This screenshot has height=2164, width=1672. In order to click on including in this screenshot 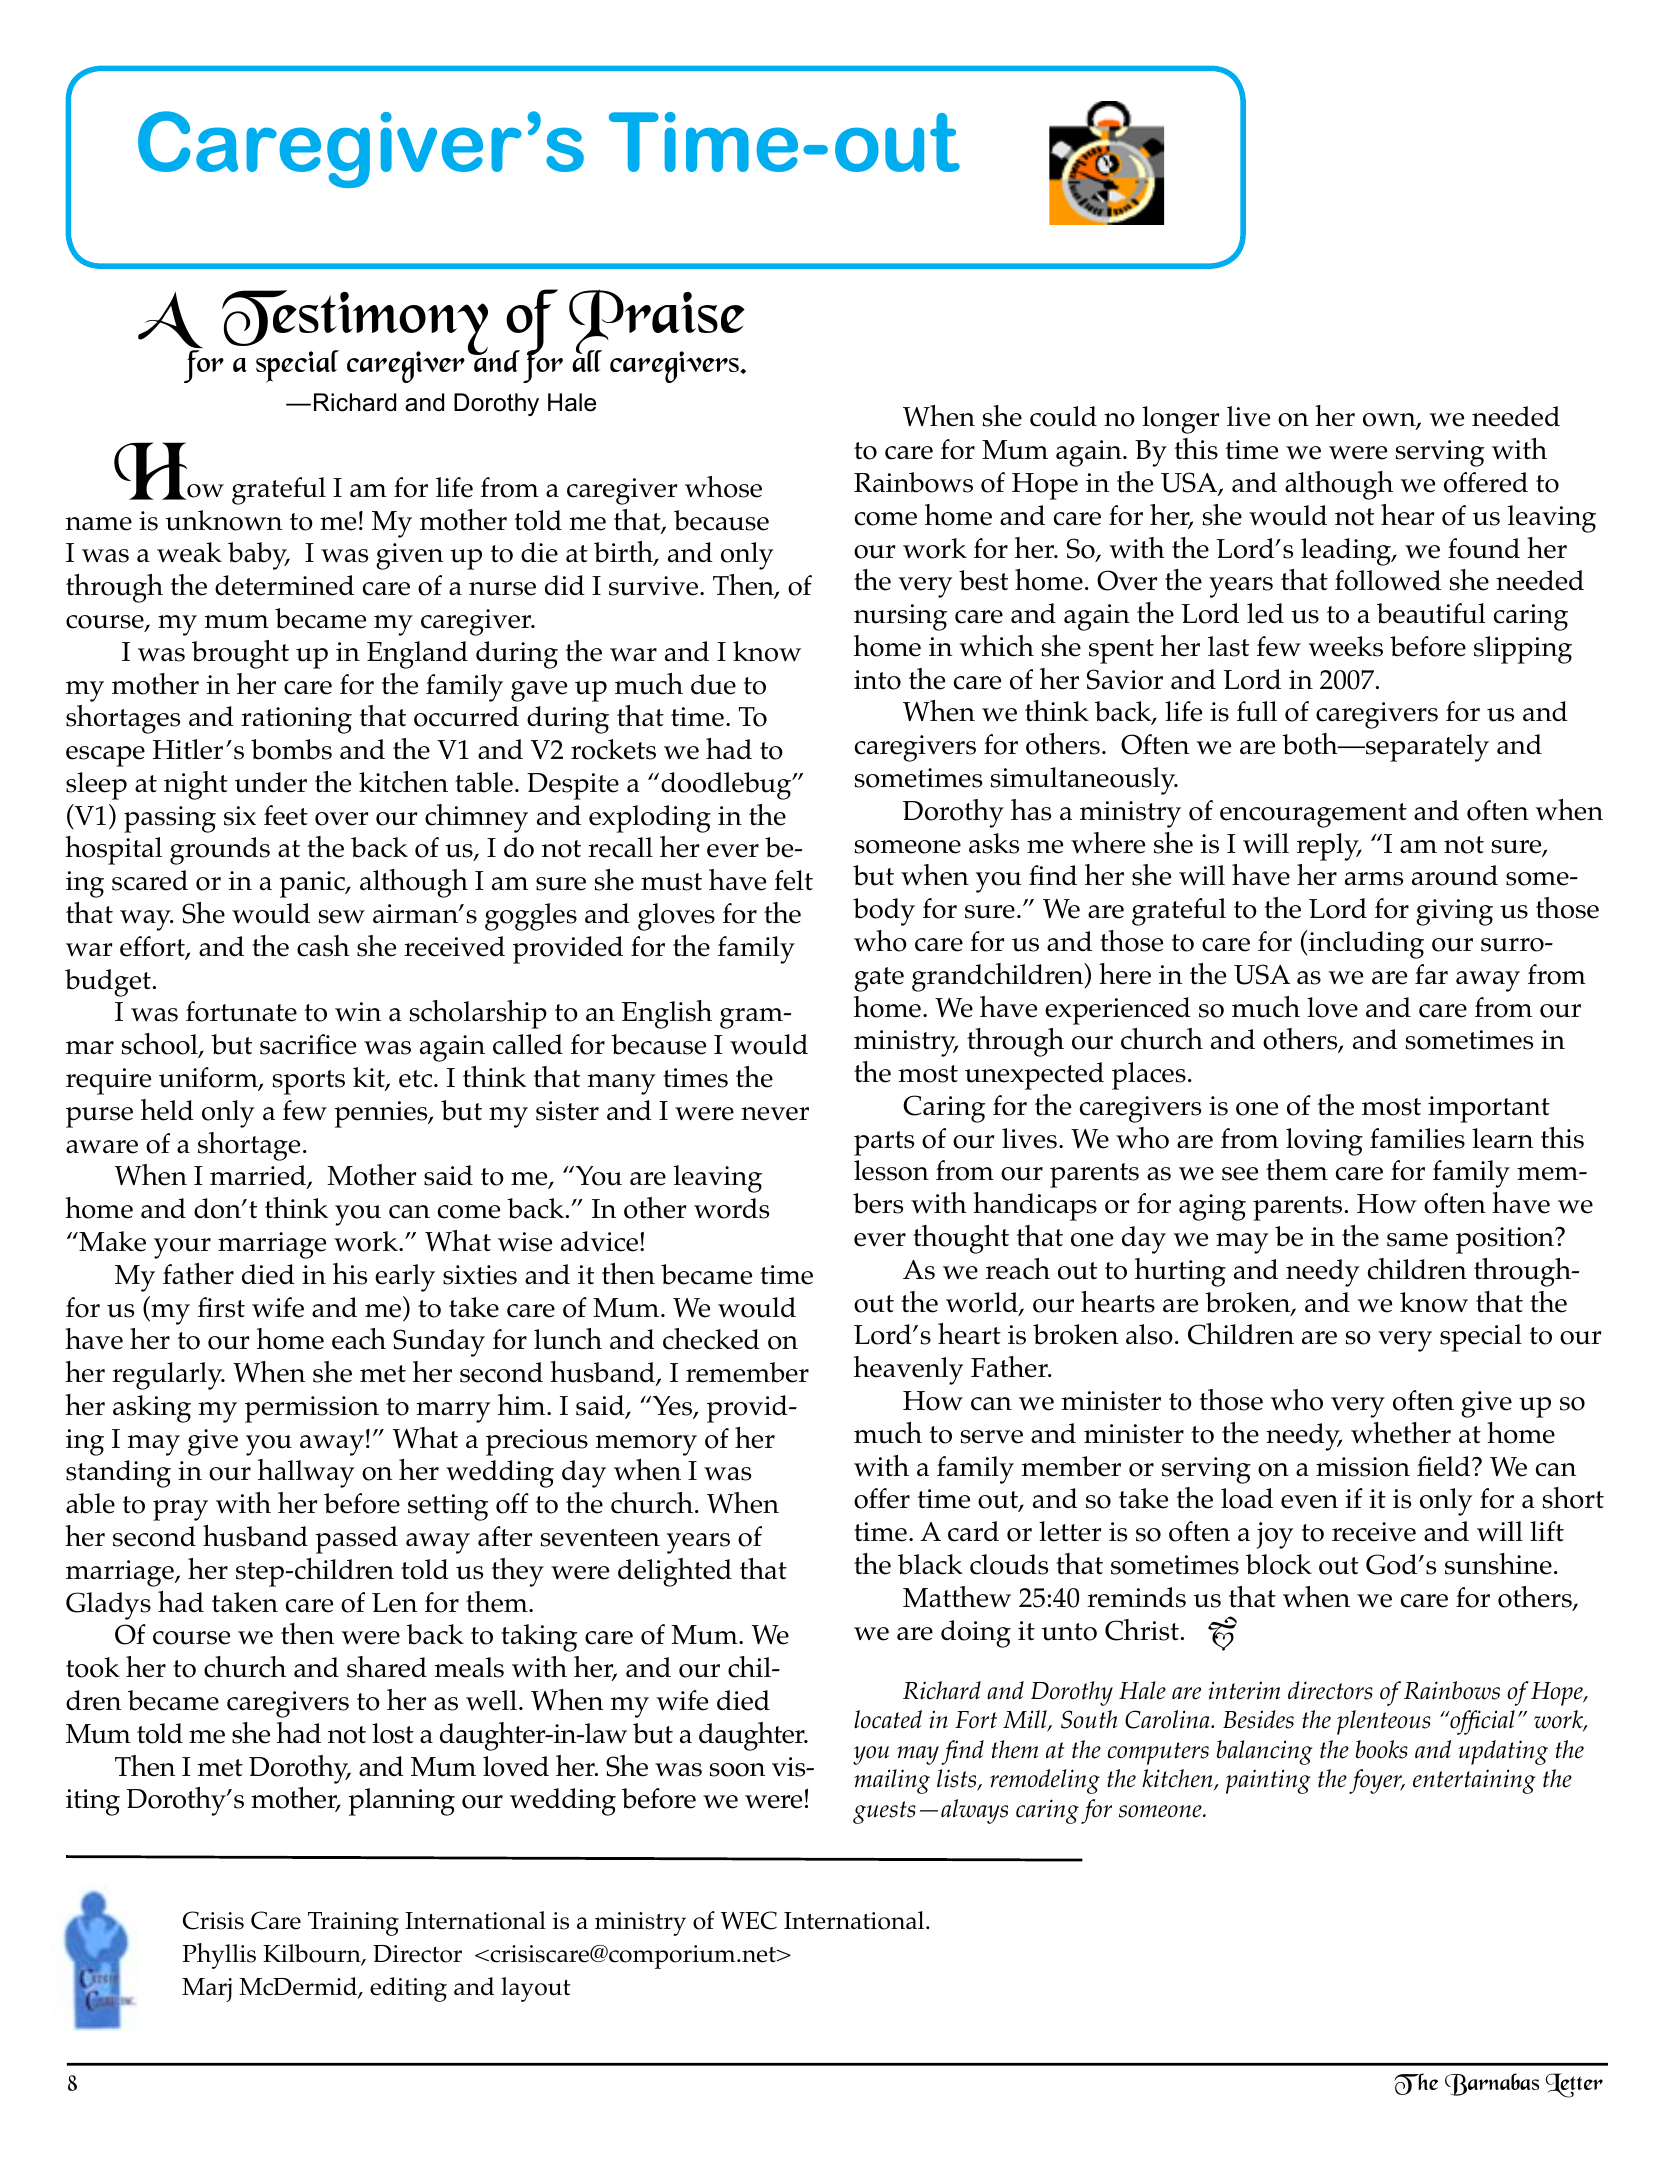, I will do `click(1365, 944)`.
